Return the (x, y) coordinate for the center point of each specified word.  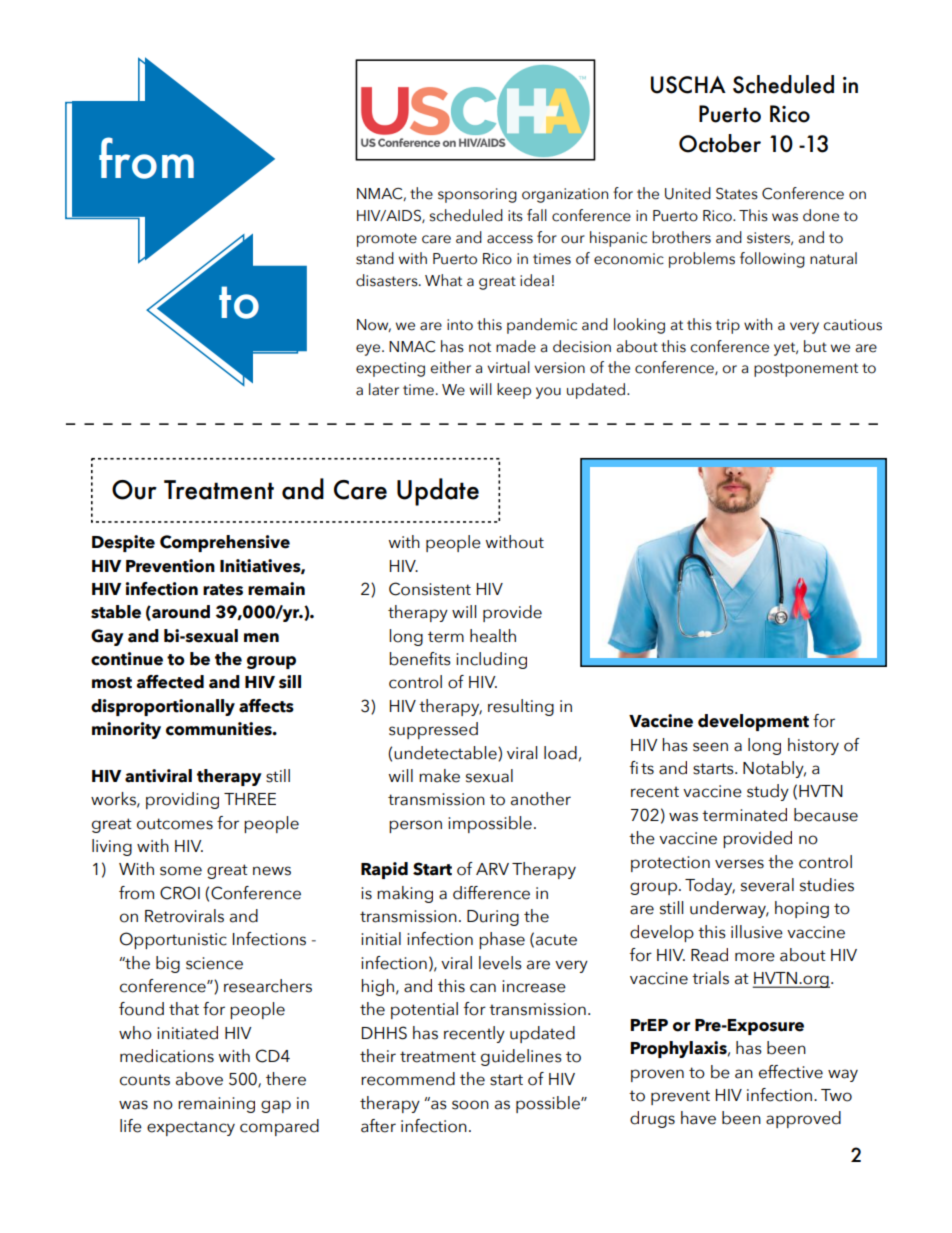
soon (470, 1105)
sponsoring (477, 195)
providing (182, 800)
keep (514, 391)
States (737, 194)
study (768, 792)
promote (387, 240)
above (199, 1079)
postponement (806, 370)
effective (791, 1072)
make (439, 776)
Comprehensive (225, 543)
